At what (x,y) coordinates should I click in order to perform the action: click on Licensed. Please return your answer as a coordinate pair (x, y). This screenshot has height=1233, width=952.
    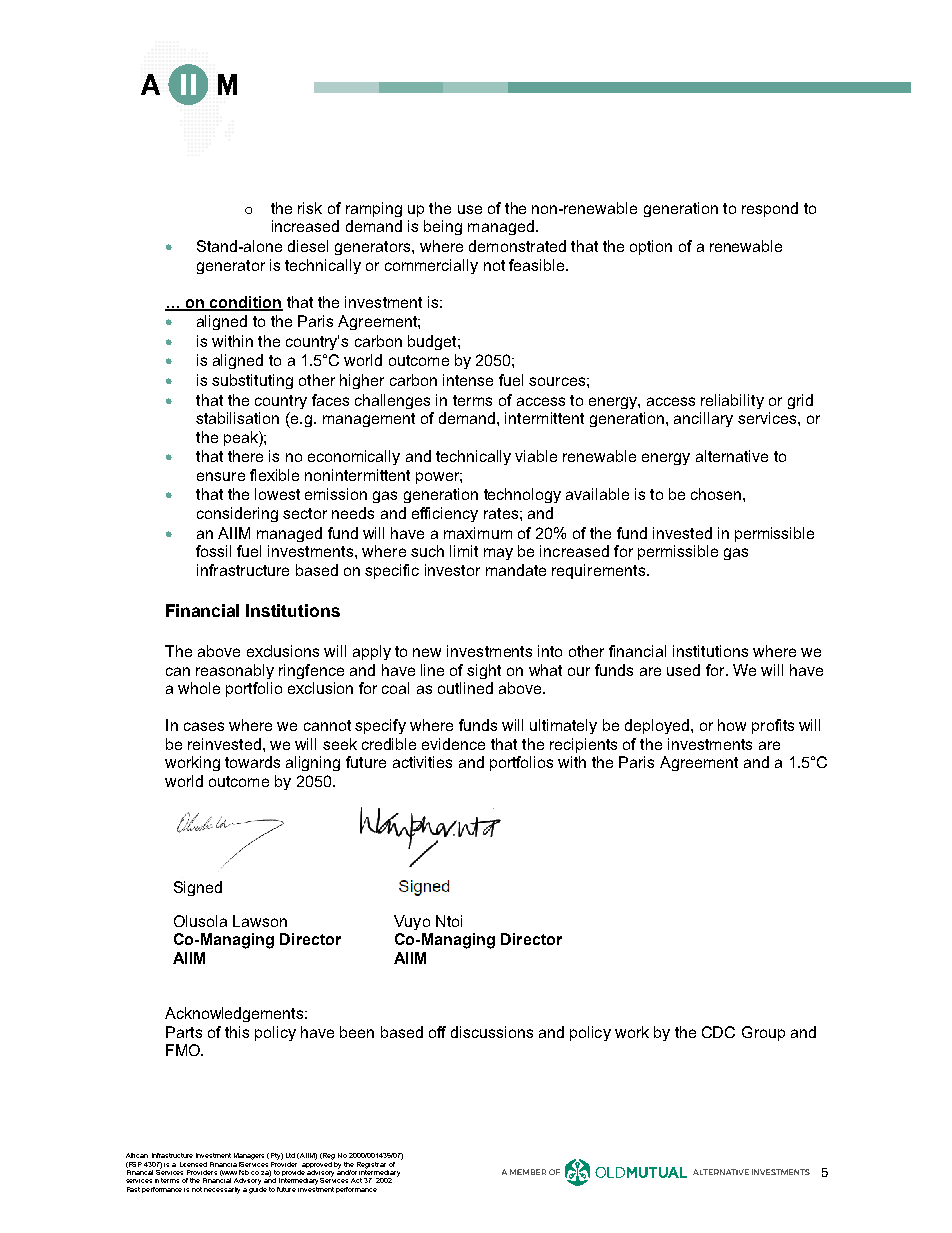
    Looking at the image, I should click on (193, 1164).
